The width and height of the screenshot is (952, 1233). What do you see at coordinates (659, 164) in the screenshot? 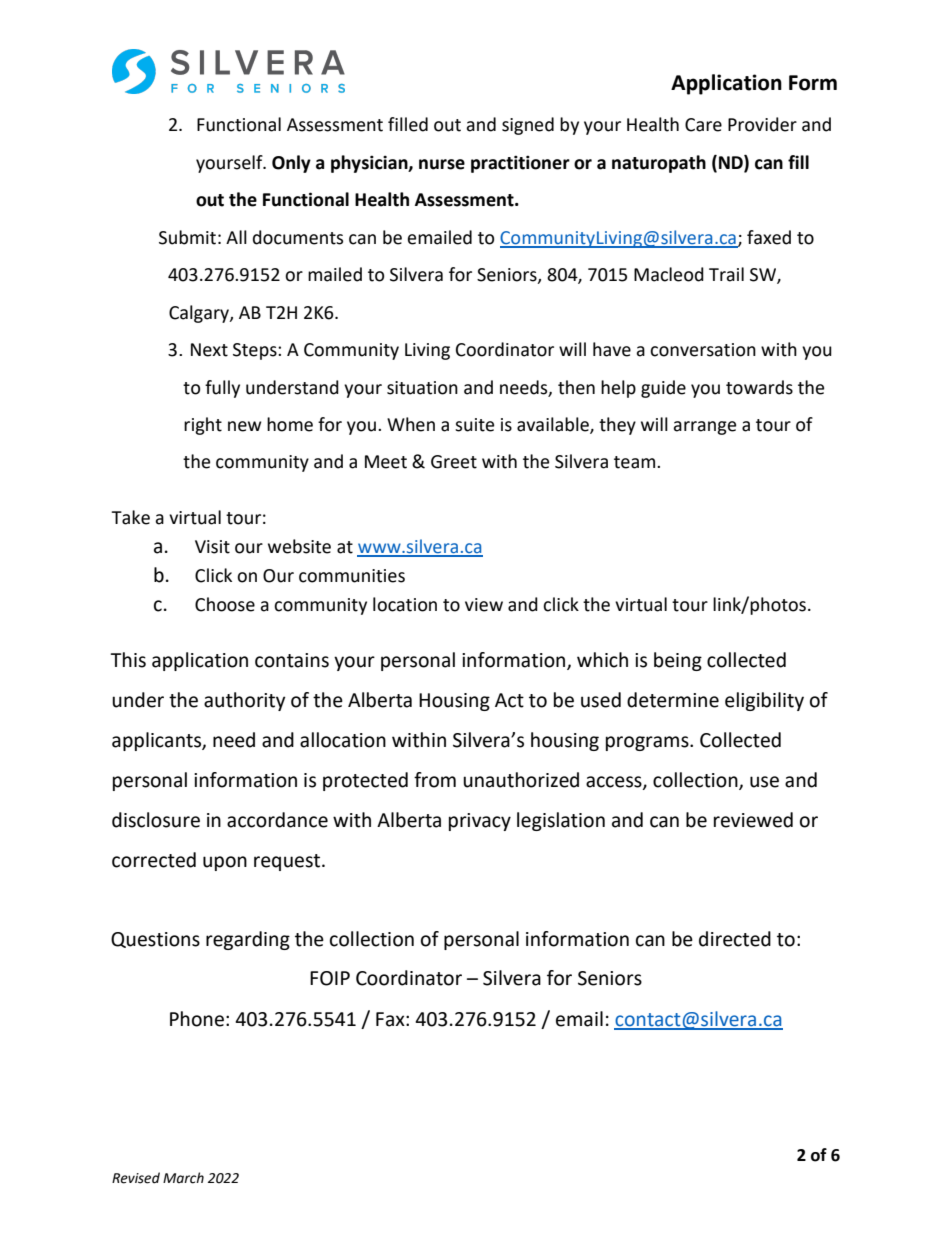
I see `naturopath` at bounding box center [659, 164].
